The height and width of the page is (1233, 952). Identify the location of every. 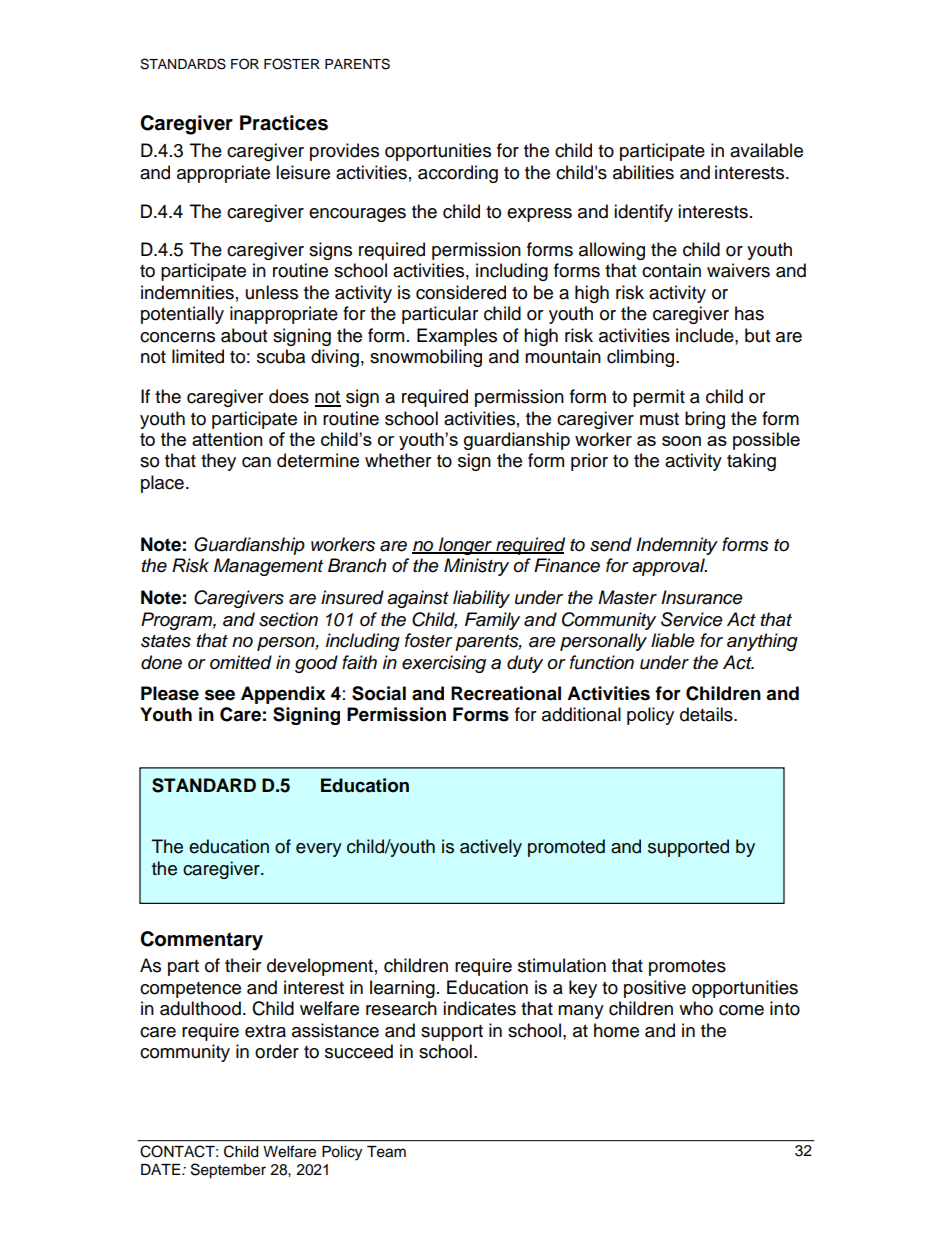
(319, 850).
